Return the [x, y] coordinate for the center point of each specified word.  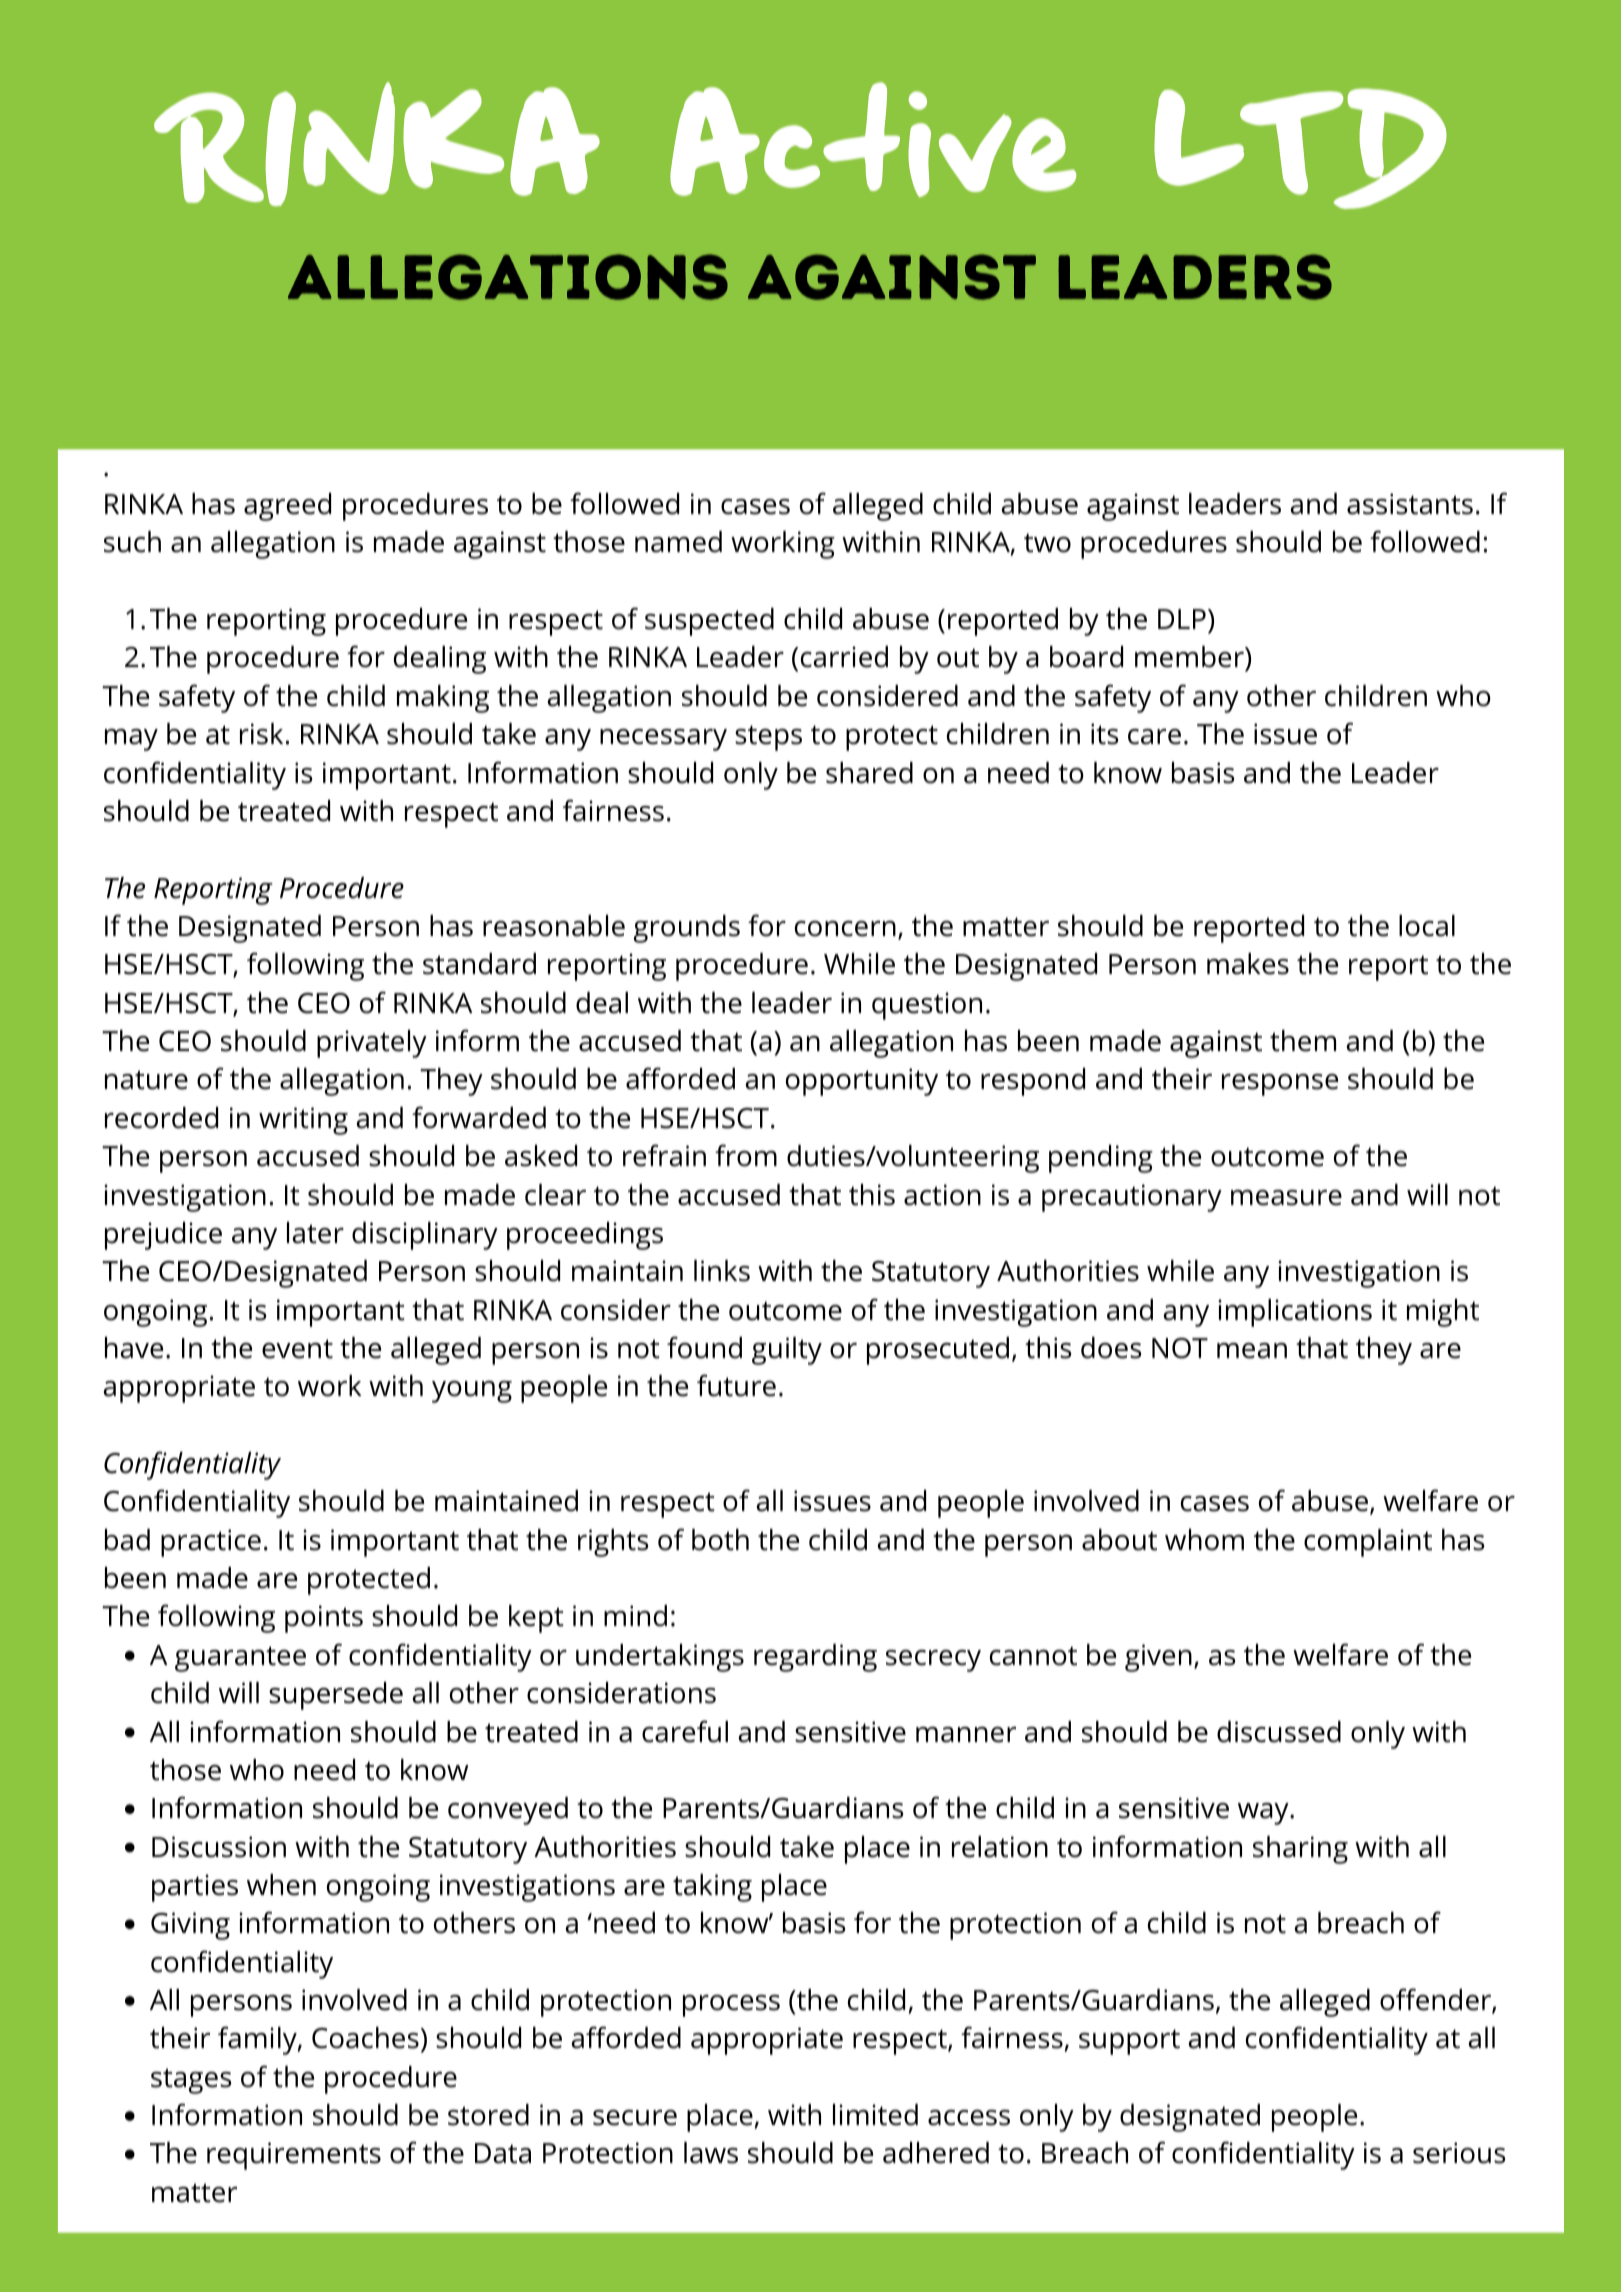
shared [869, 773]
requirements [294, 2156]
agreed [287, 507]
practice [211, 1543]
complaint [1368, 1543]
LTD [1300, 148]
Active [873, 139]
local [1427, 926]
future [736, 1385]
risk [261, 734]
